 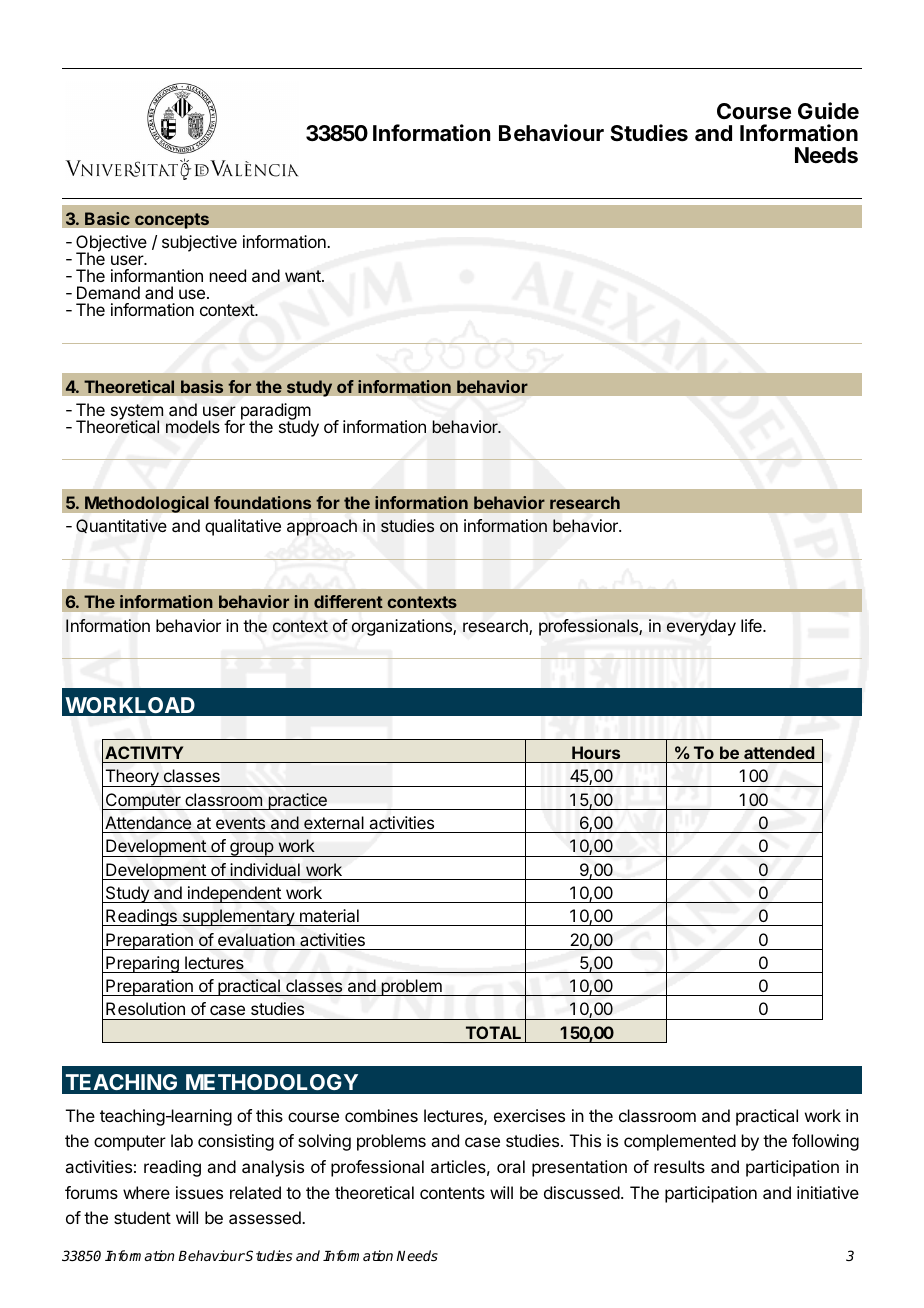 What do you see at coordinates (202, 387) in the image?
I see `basis` at bounding box center [202, 387].
